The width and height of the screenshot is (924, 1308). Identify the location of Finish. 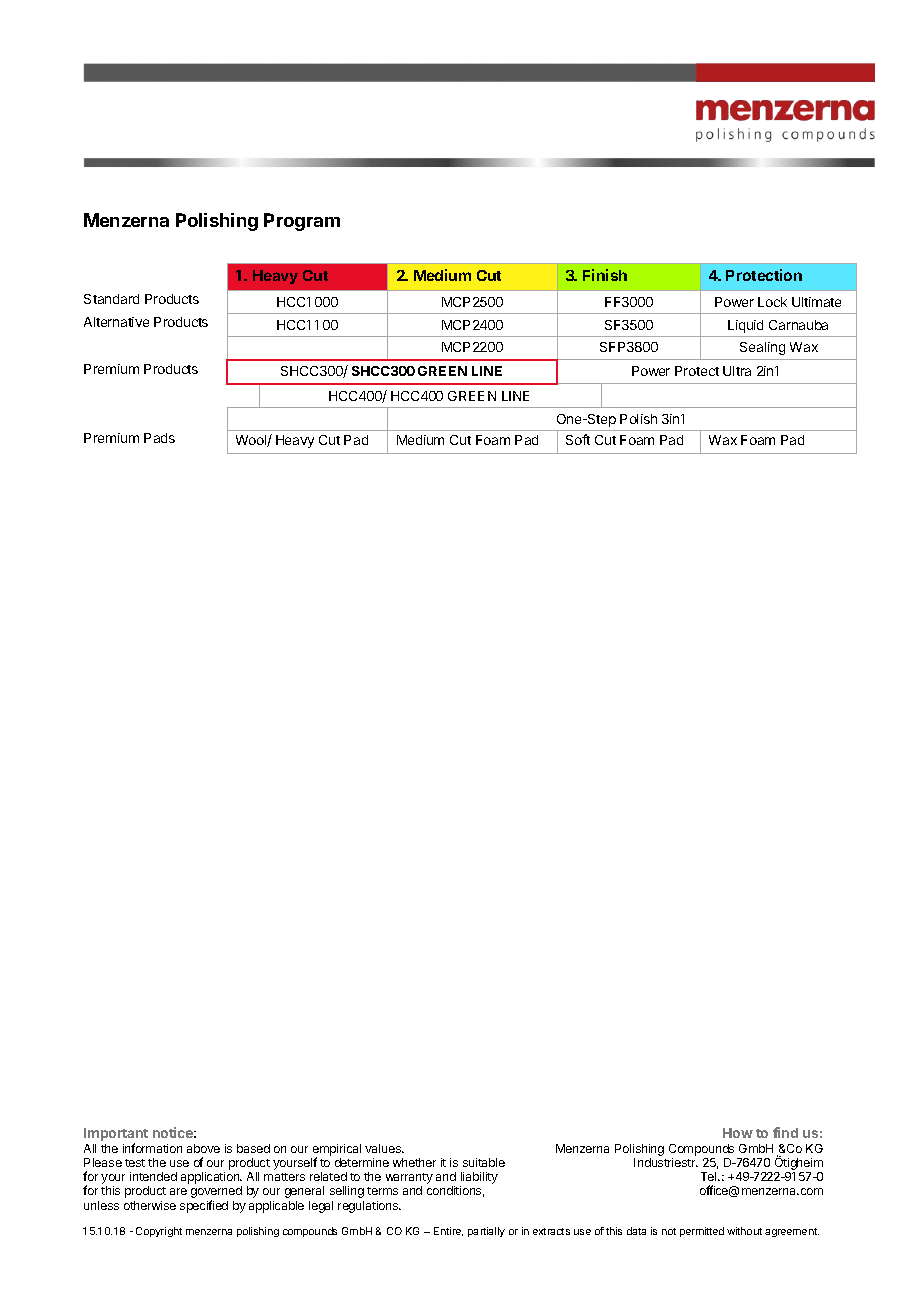
(605, 275).
